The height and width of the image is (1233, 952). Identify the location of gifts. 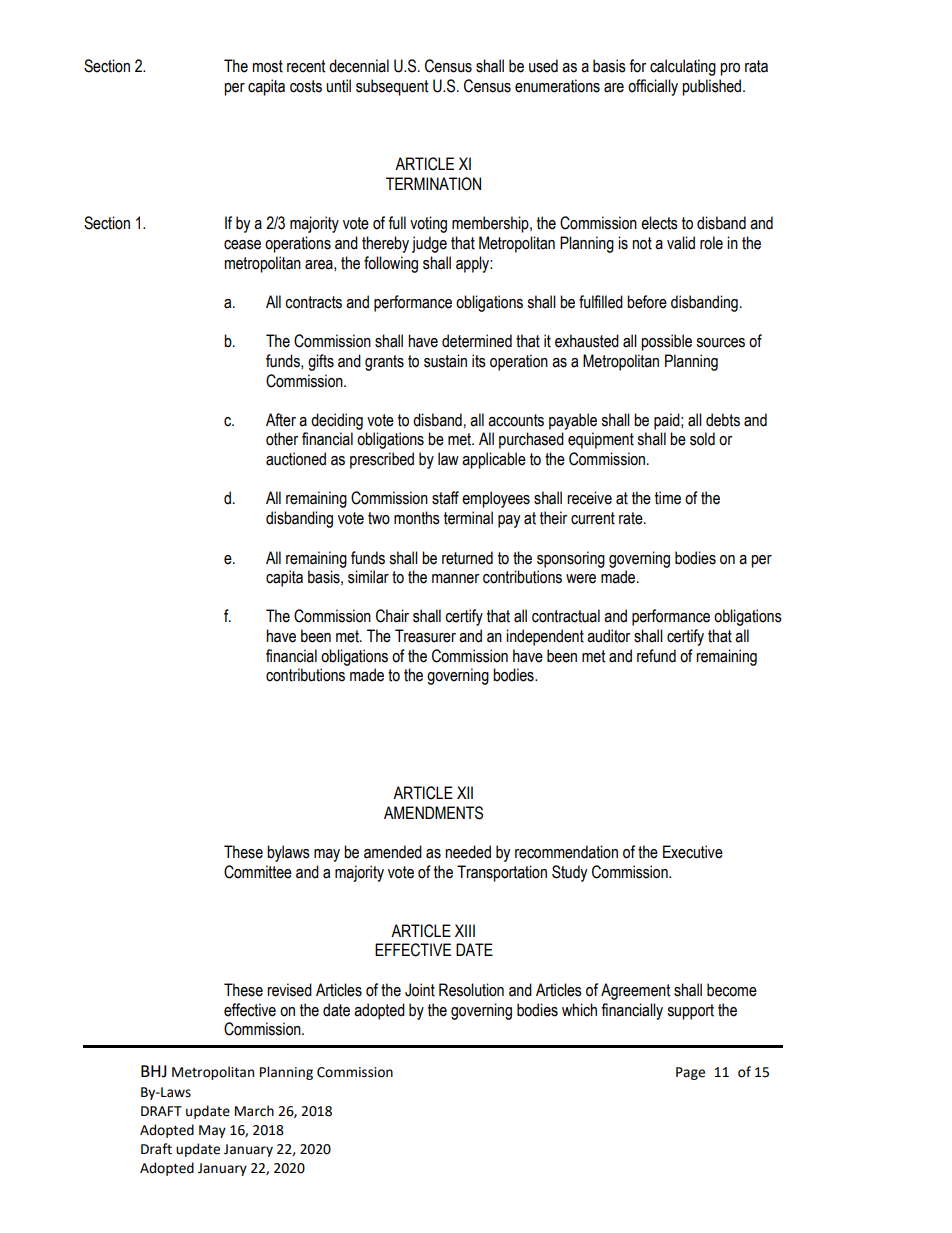
(321, 362).
